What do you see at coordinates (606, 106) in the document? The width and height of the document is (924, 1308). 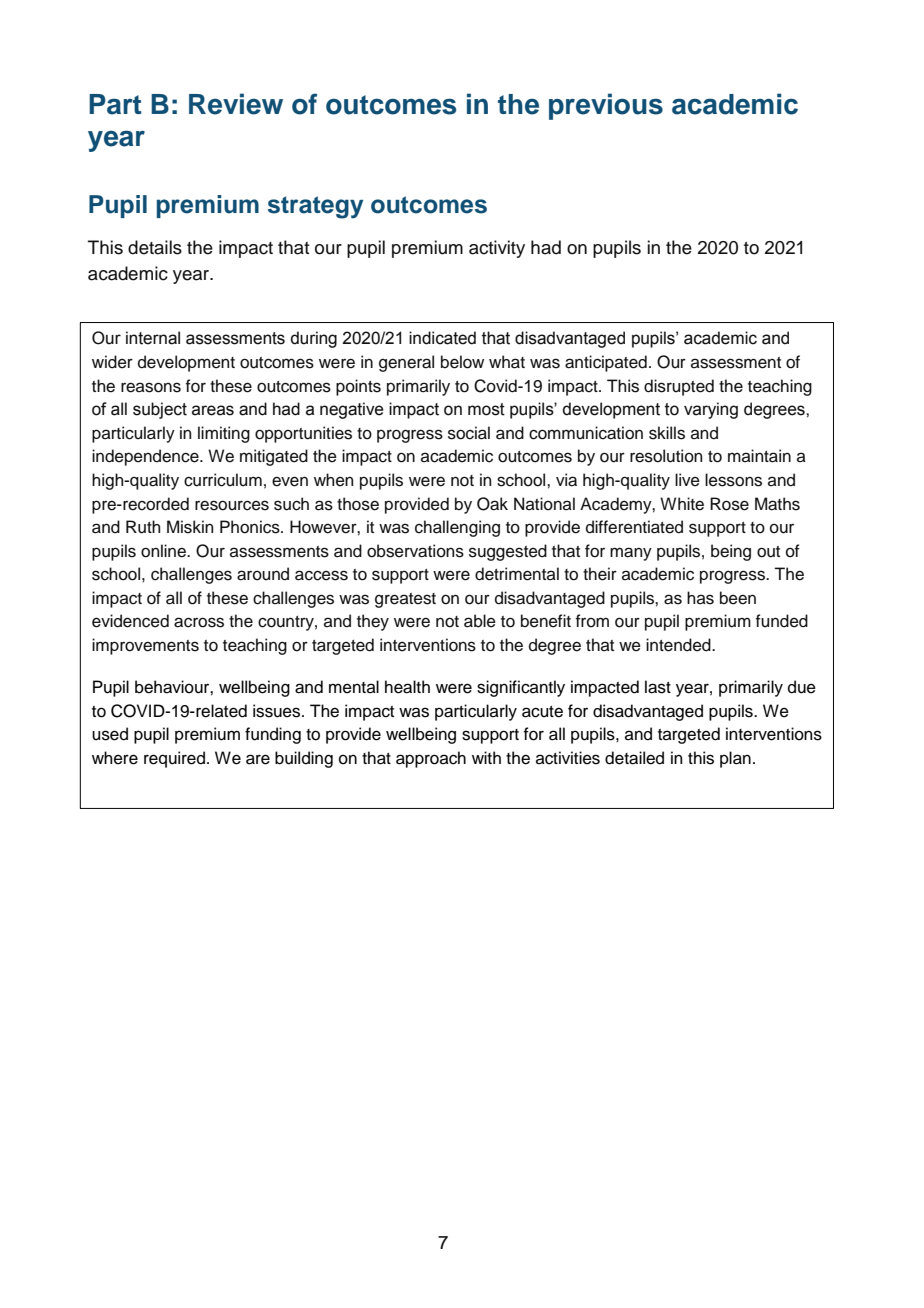 I see `previous` at bounding box center [606, 106].
